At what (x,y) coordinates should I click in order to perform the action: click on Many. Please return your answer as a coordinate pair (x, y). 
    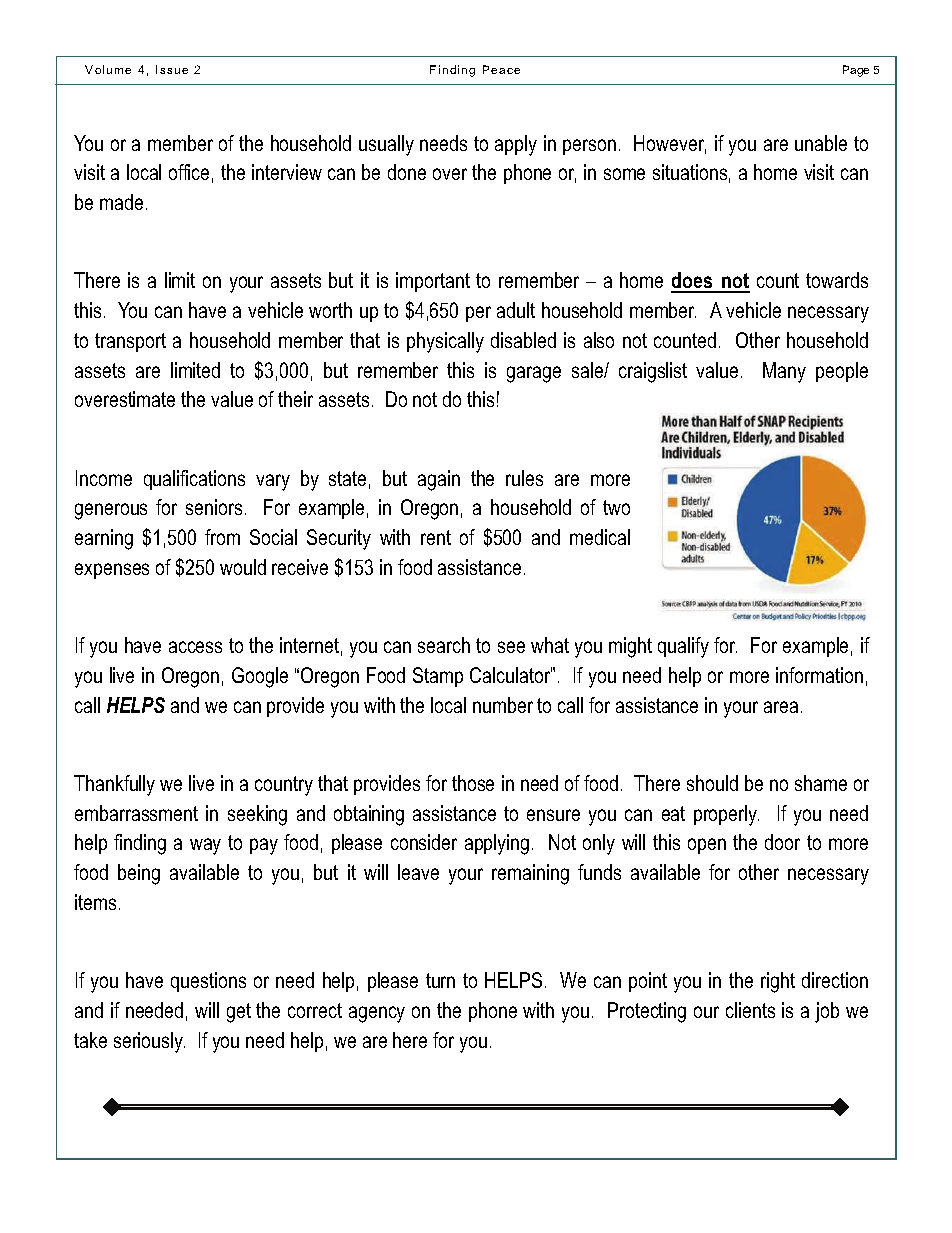
    Looking at the image, I should click on (784, 372).
